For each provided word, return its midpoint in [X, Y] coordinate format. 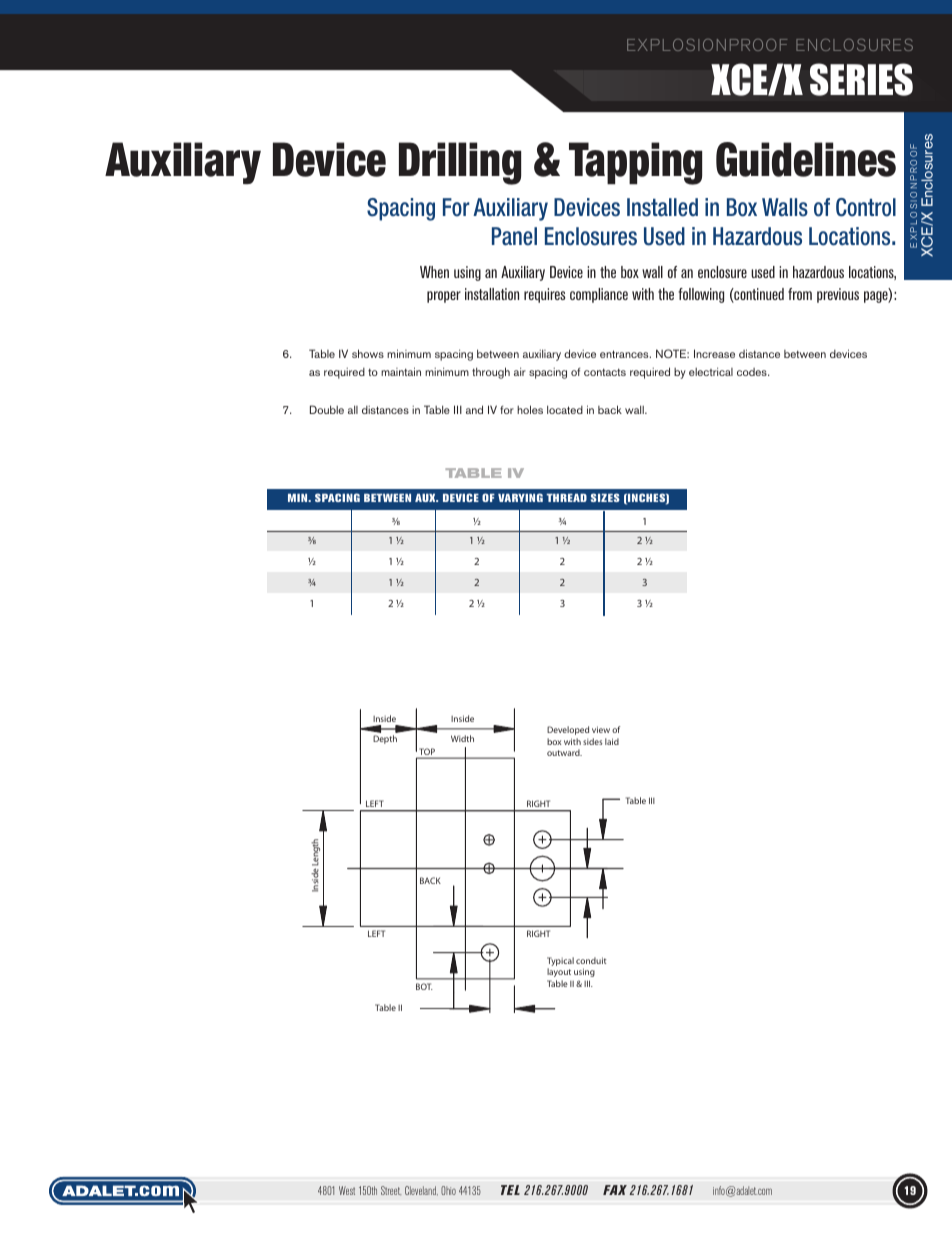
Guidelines [806, 159]
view [601, 729]
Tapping [635, 163]
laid [612, 741]
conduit [591, 960]
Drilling [460, 163]
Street [391, 1190]
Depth [385, 739]
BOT [424, 986]
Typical [560, 963]
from [800, 294]
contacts [605, 372]
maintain [401, 371]
